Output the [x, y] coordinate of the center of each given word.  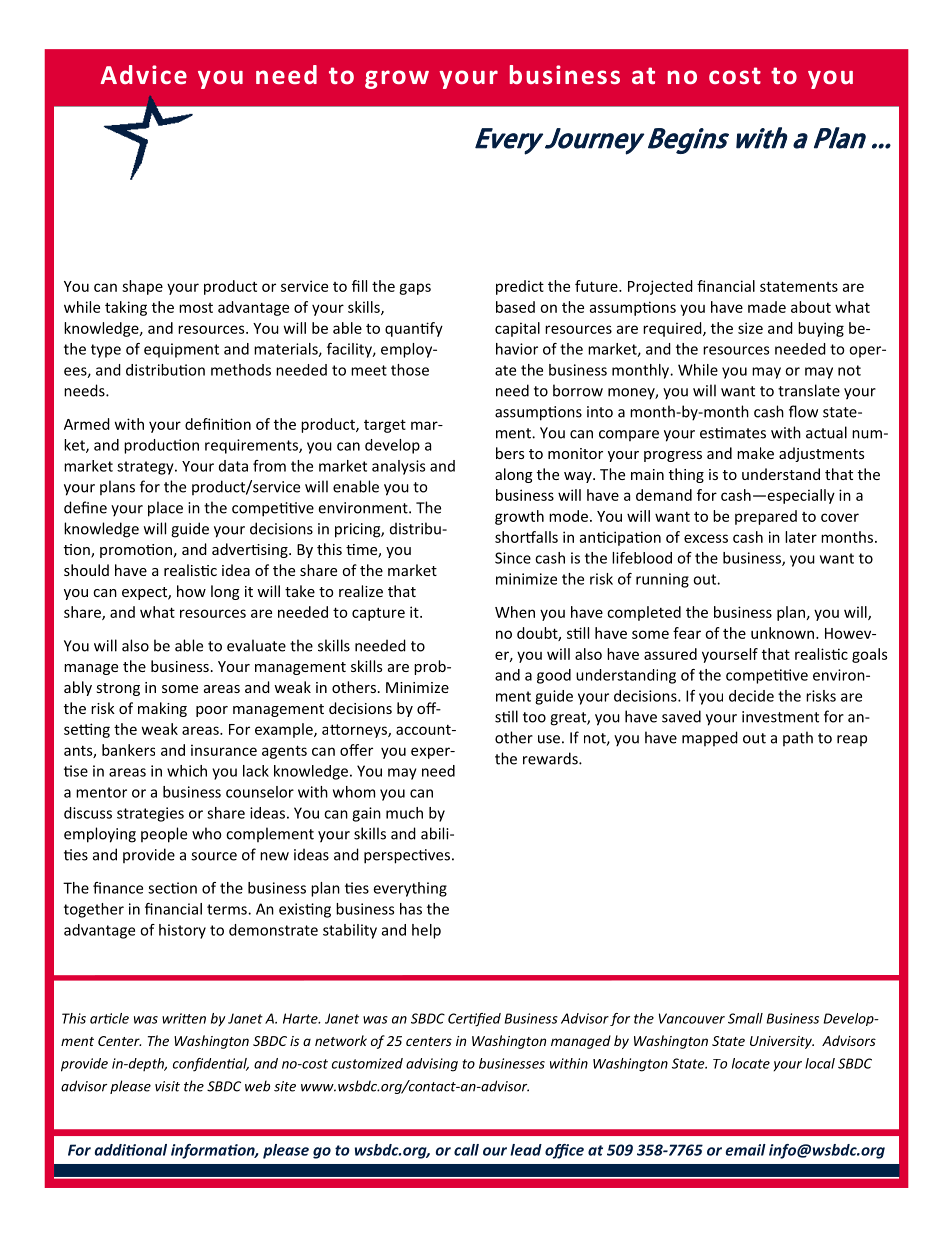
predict [520, 287]
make [755, 453]
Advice [143, 74]
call [466, 1150]
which [187, 771]
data [233, 466]
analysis [398, 467]
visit [167, 1086]
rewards [551, 758]
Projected [660, 287]
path [798, 738]
